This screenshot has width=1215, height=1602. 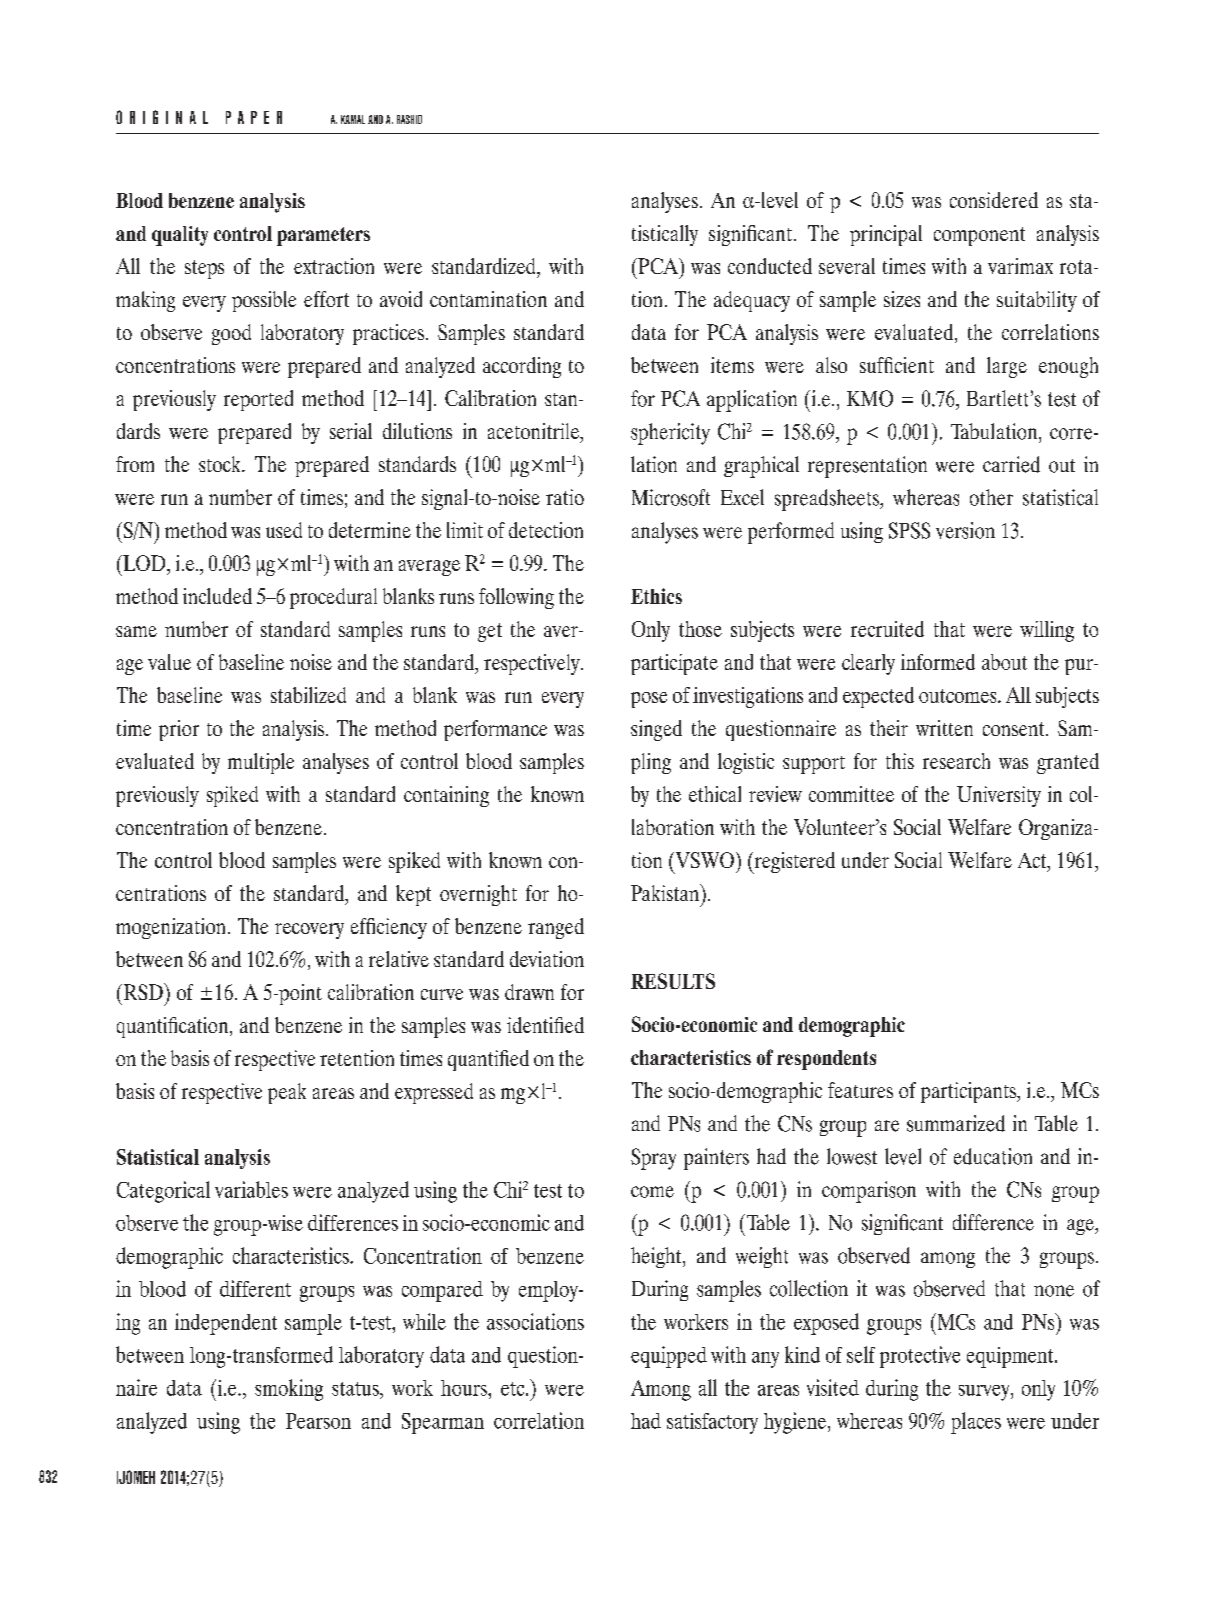 I want to click on research, so click(x=956, y=761).
